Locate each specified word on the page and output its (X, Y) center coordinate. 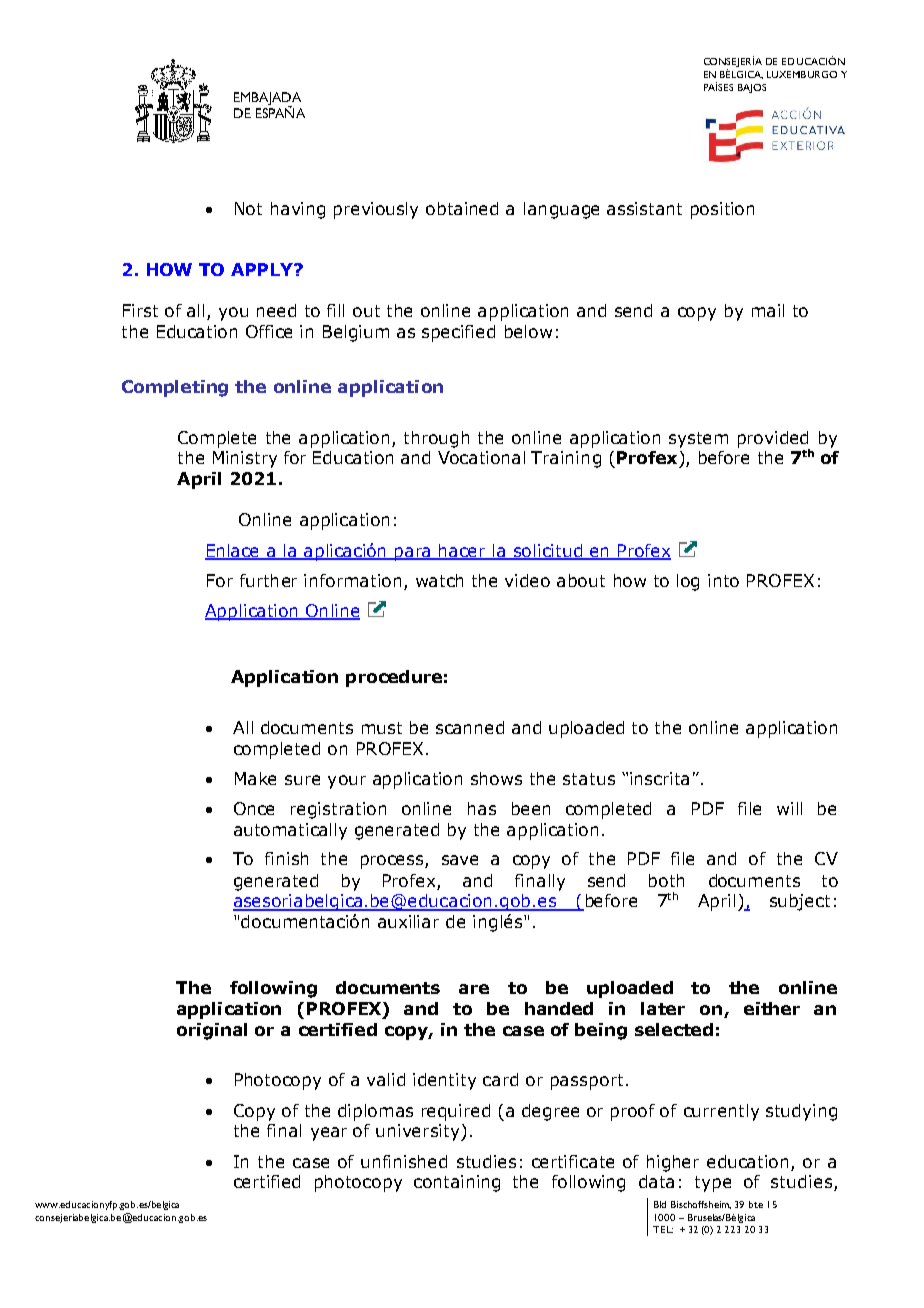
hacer (463, 552)
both (666, 880)
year (329, 1134)
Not (248, 208)
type (713, 1184)
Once (254, 808)
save (460, 860)
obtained (462, 208)
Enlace (233, 552)
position (722, 210)
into (723, 580)
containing (457, 1183)
